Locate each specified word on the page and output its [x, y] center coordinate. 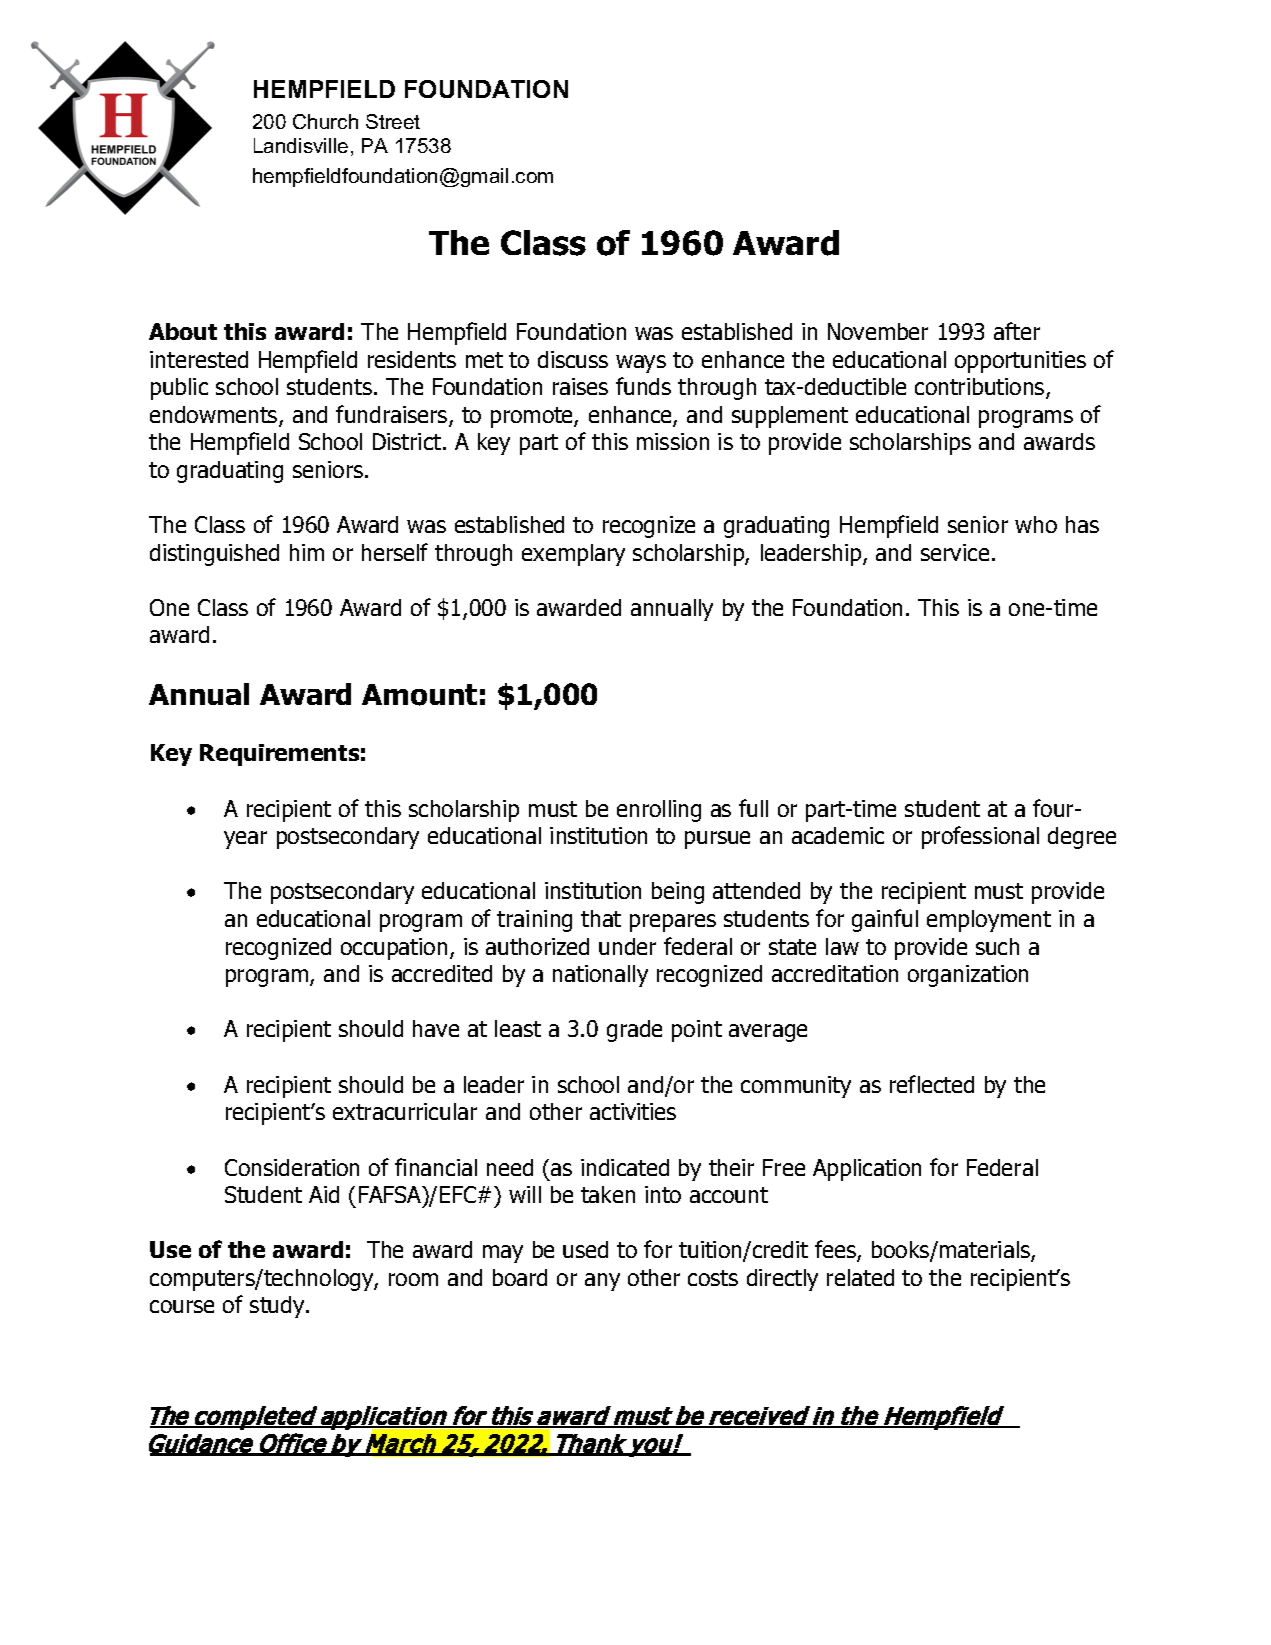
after [1017, 331]
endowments [215, 416]
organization [968, 976]
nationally [600, 976]
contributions [981, 388]
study [278, 1307]
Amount [419, 695]
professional [980, 837]
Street [393, 121]
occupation [394, 949]
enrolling [659, 811]
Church [325, 121]
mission [673, 441]
